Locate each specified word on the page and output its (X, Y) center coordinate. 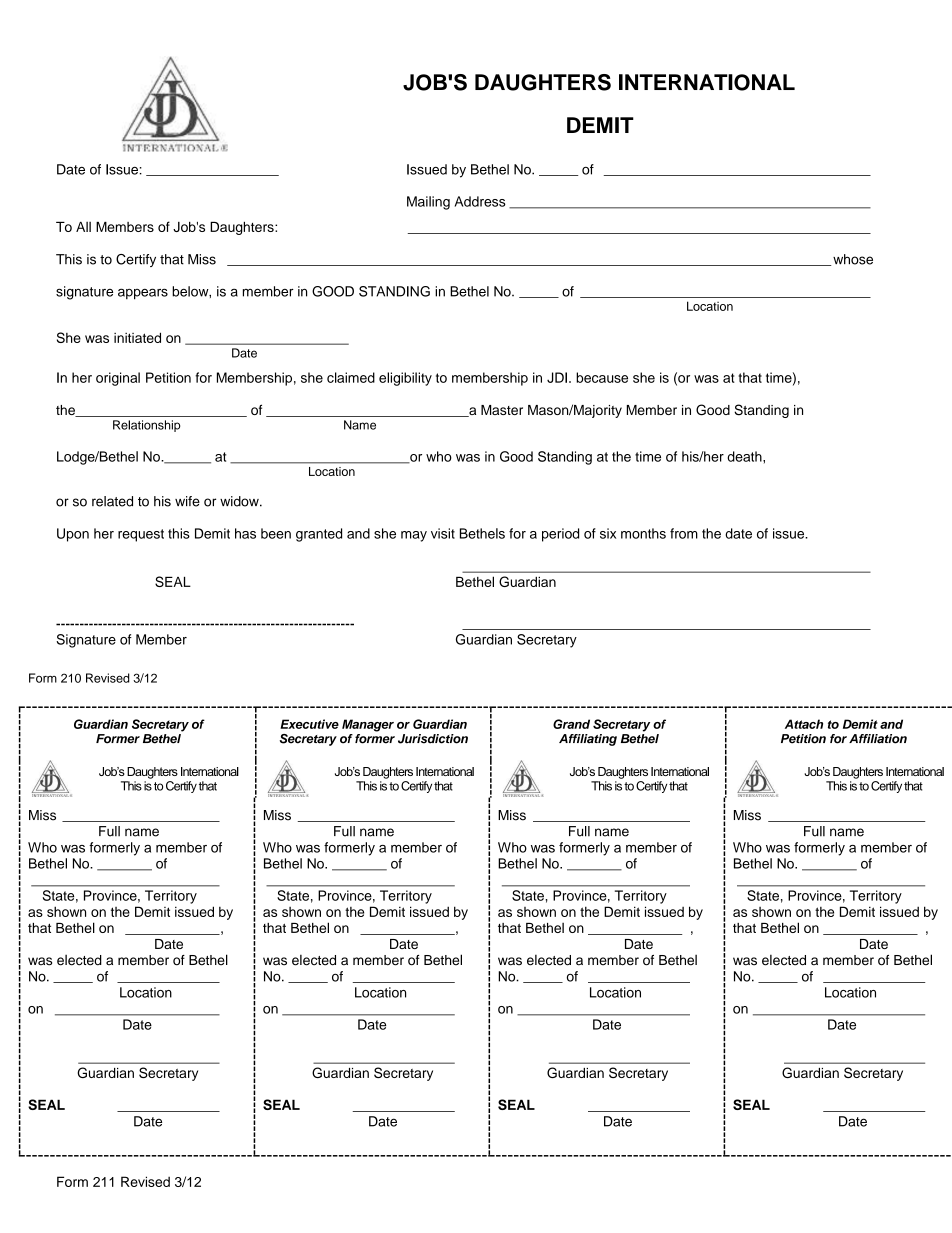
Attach (804, 724)
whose (853, 259)
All (83, 227)
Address (480, 201)
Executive (309, 724)
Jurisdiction (433, 739)
